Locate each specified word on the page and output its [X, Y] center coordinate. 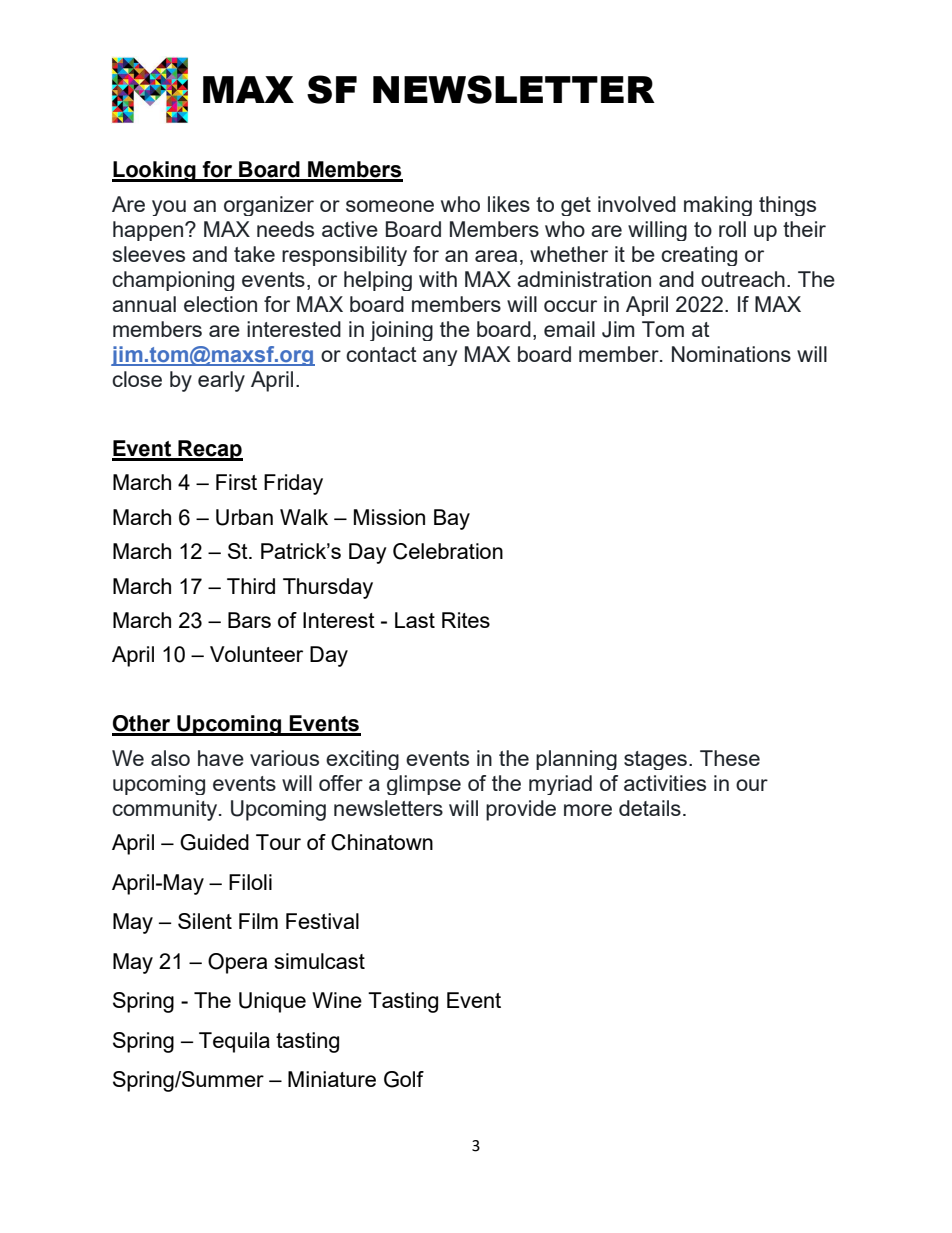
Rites [466, 620]
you [169, 208]
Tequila [234, 1042]
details [650, 808]
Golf [404, 1079]
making [718, 206]
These [730, 758]
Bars [249, 620]
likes [509, 204]
